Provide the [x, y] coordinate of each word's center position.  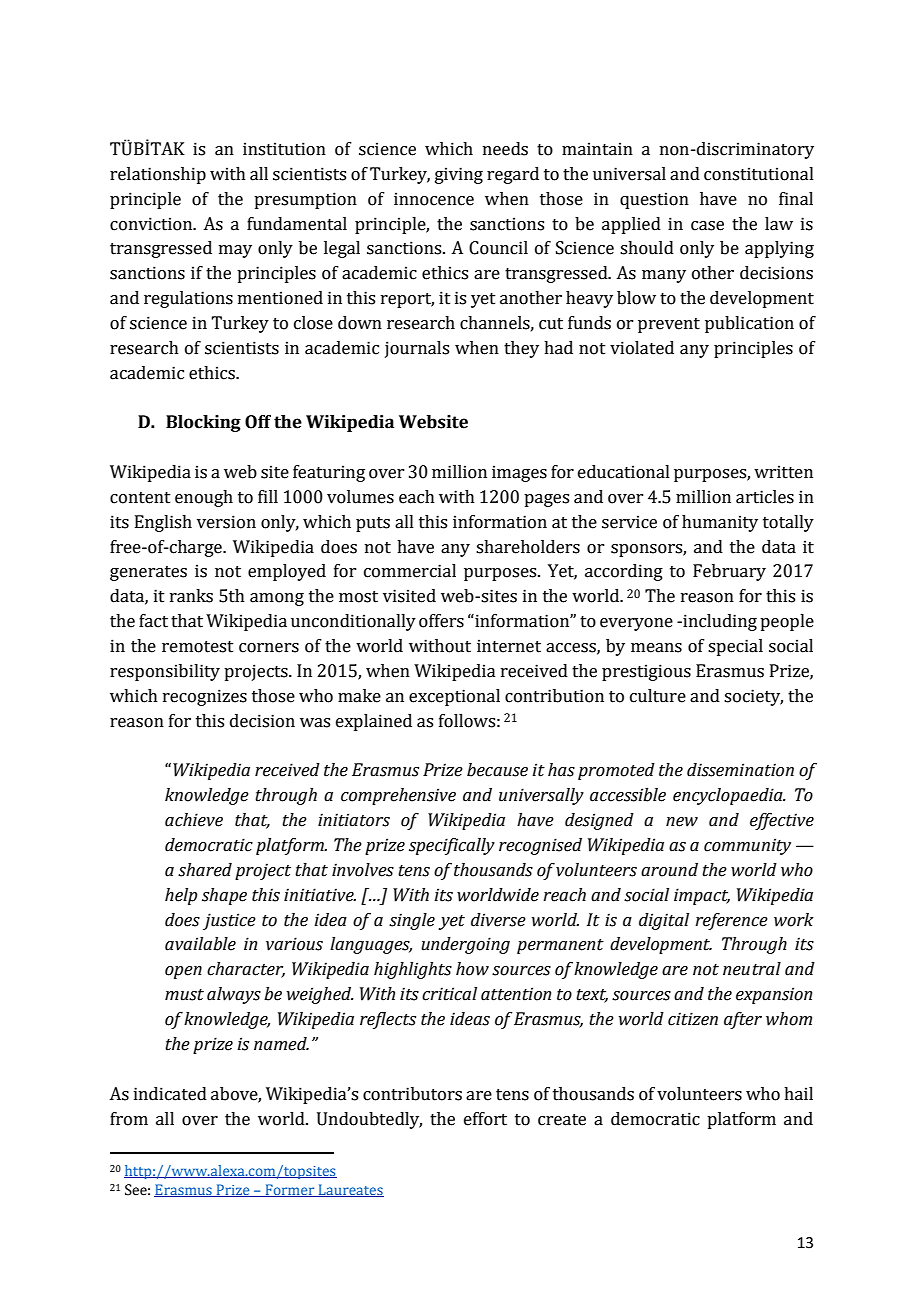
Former [290, 1190]
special [735, 647]
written [783, 472]
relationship [158, 175]
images [519, 473]
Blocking [203, 423]
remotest [198, 647]
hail [798, 1094]
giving [459, 175]
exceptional [454, 697]
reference [731, 921]
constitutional [759, 174]
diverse [498, 920]
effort [485, 1119]
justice [229, 921]
